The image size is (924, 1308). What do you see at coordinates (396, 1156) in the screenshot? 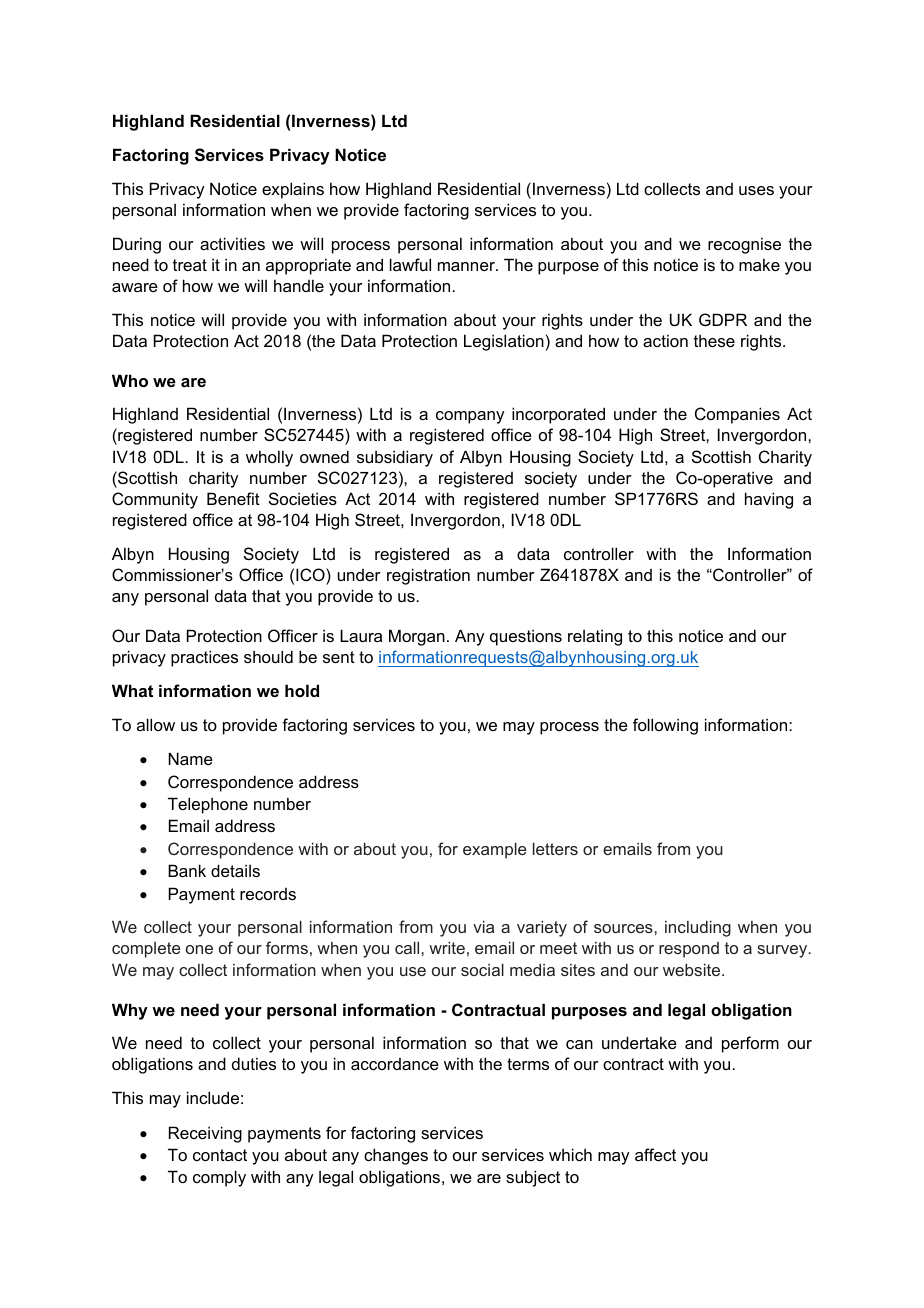
I see `changes` at bounding box center [396, 1156].
